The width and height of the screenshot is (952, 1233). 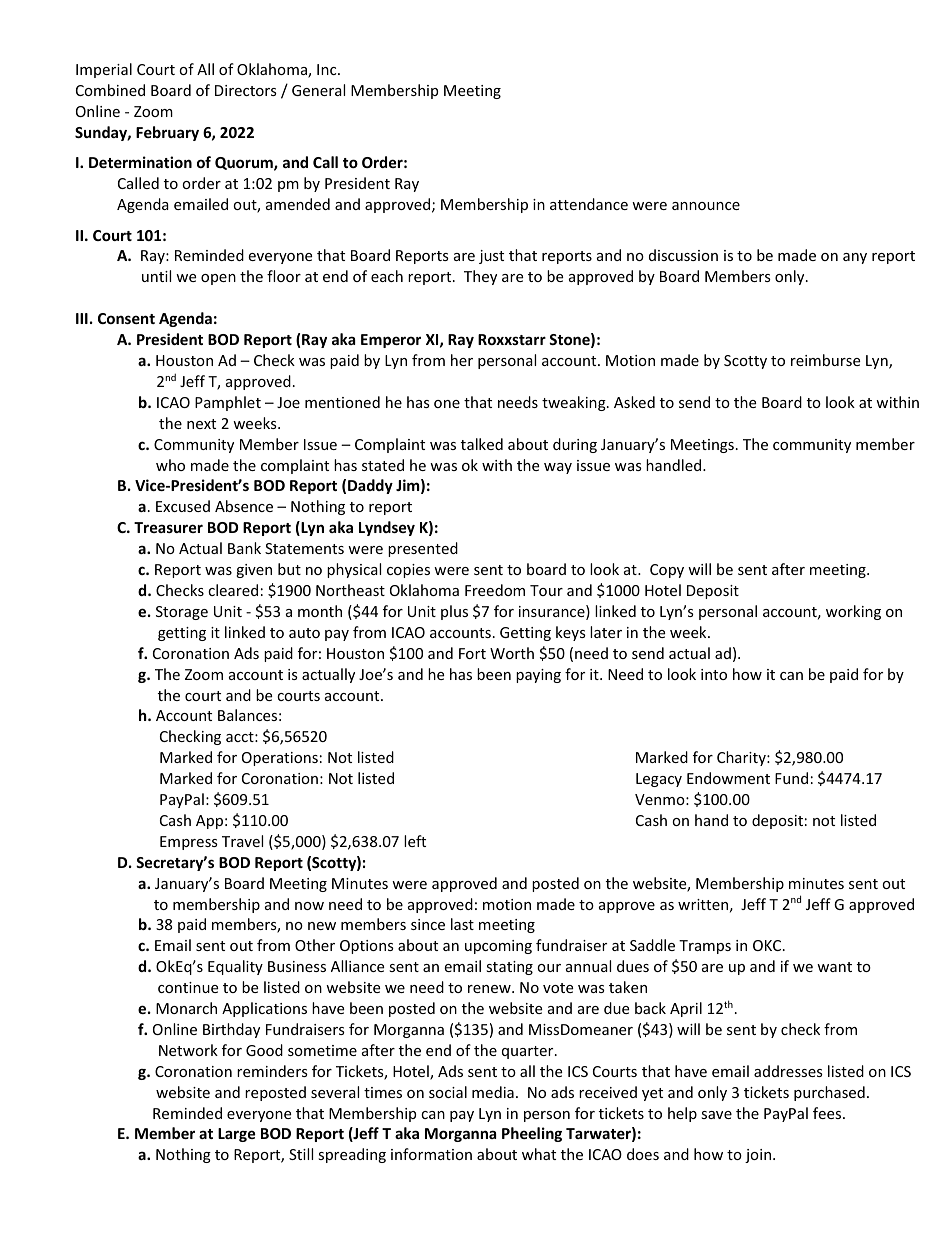 I want to click on working, so click(x=853, y=612).
